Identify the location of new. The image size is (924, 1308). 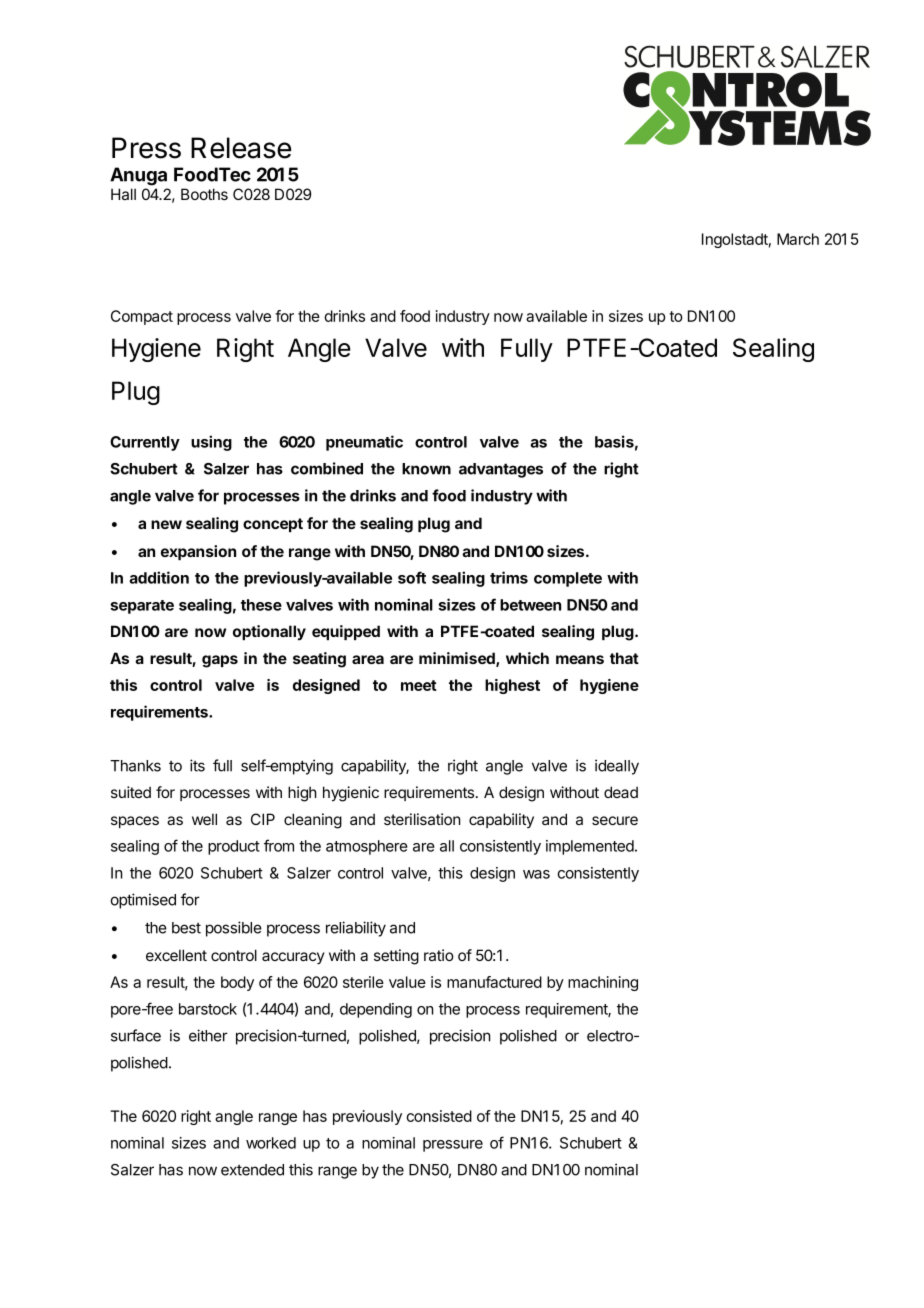
(166, 524).
